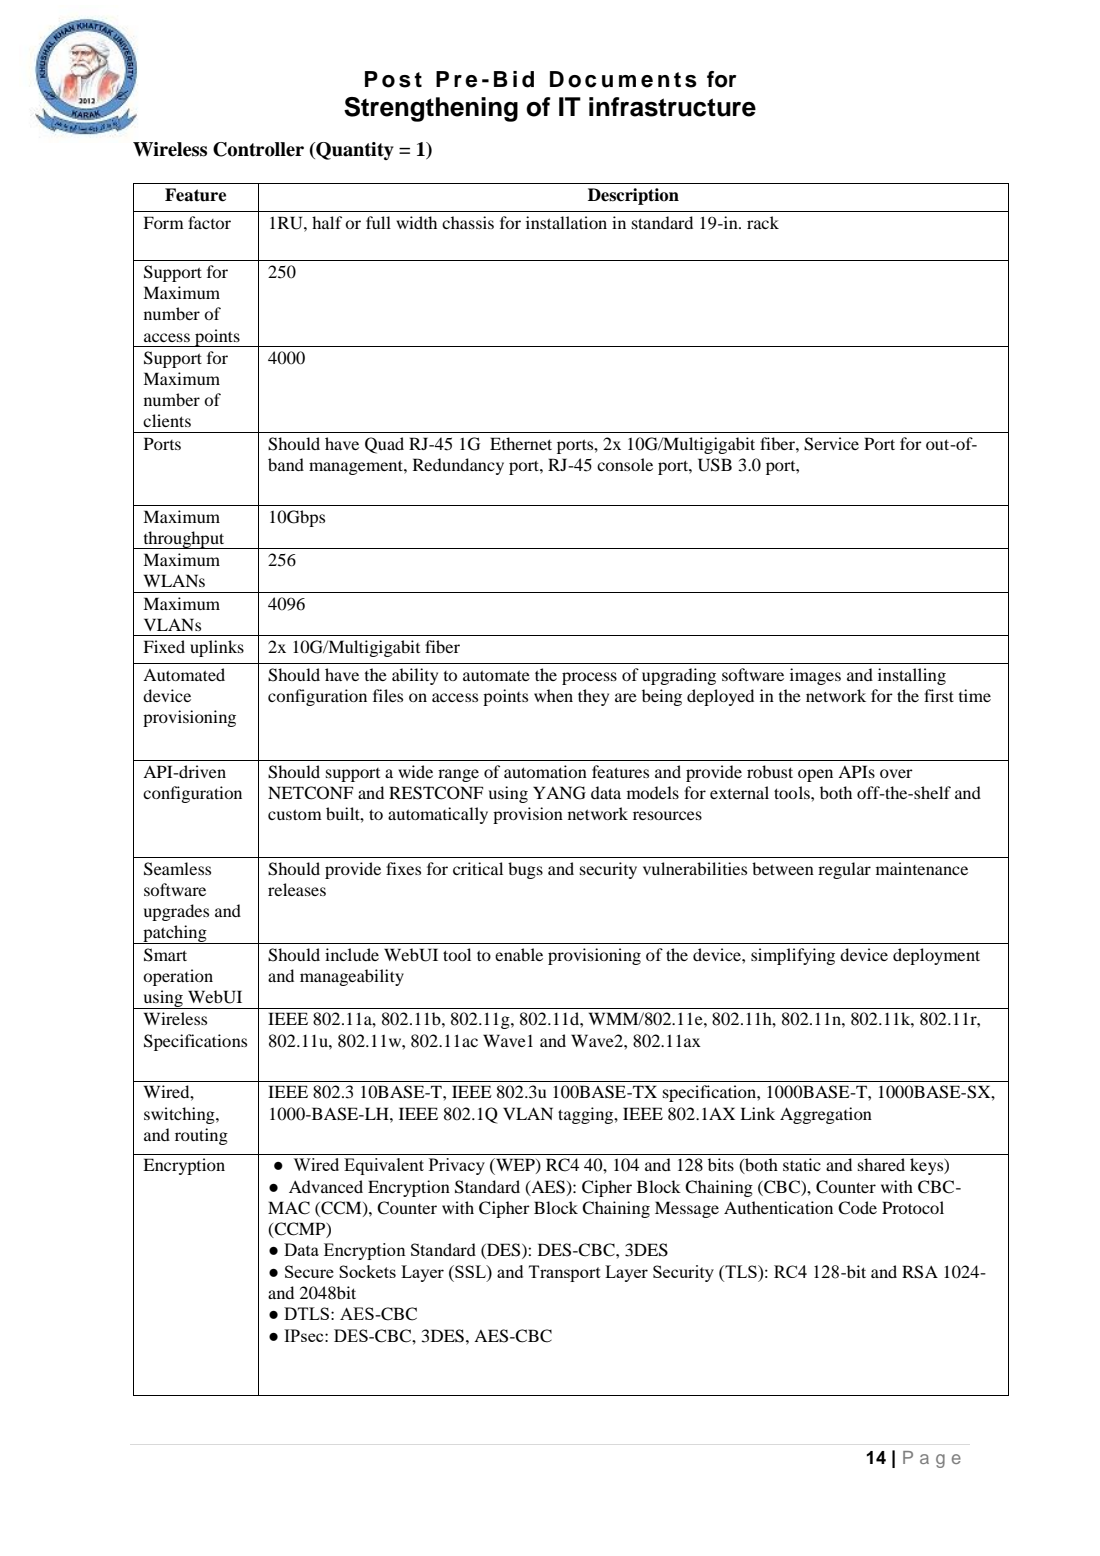 The image size is (1100, 1556). Describe the element at coordinates (687, 1209) in the document. I see `Message` at that location.
